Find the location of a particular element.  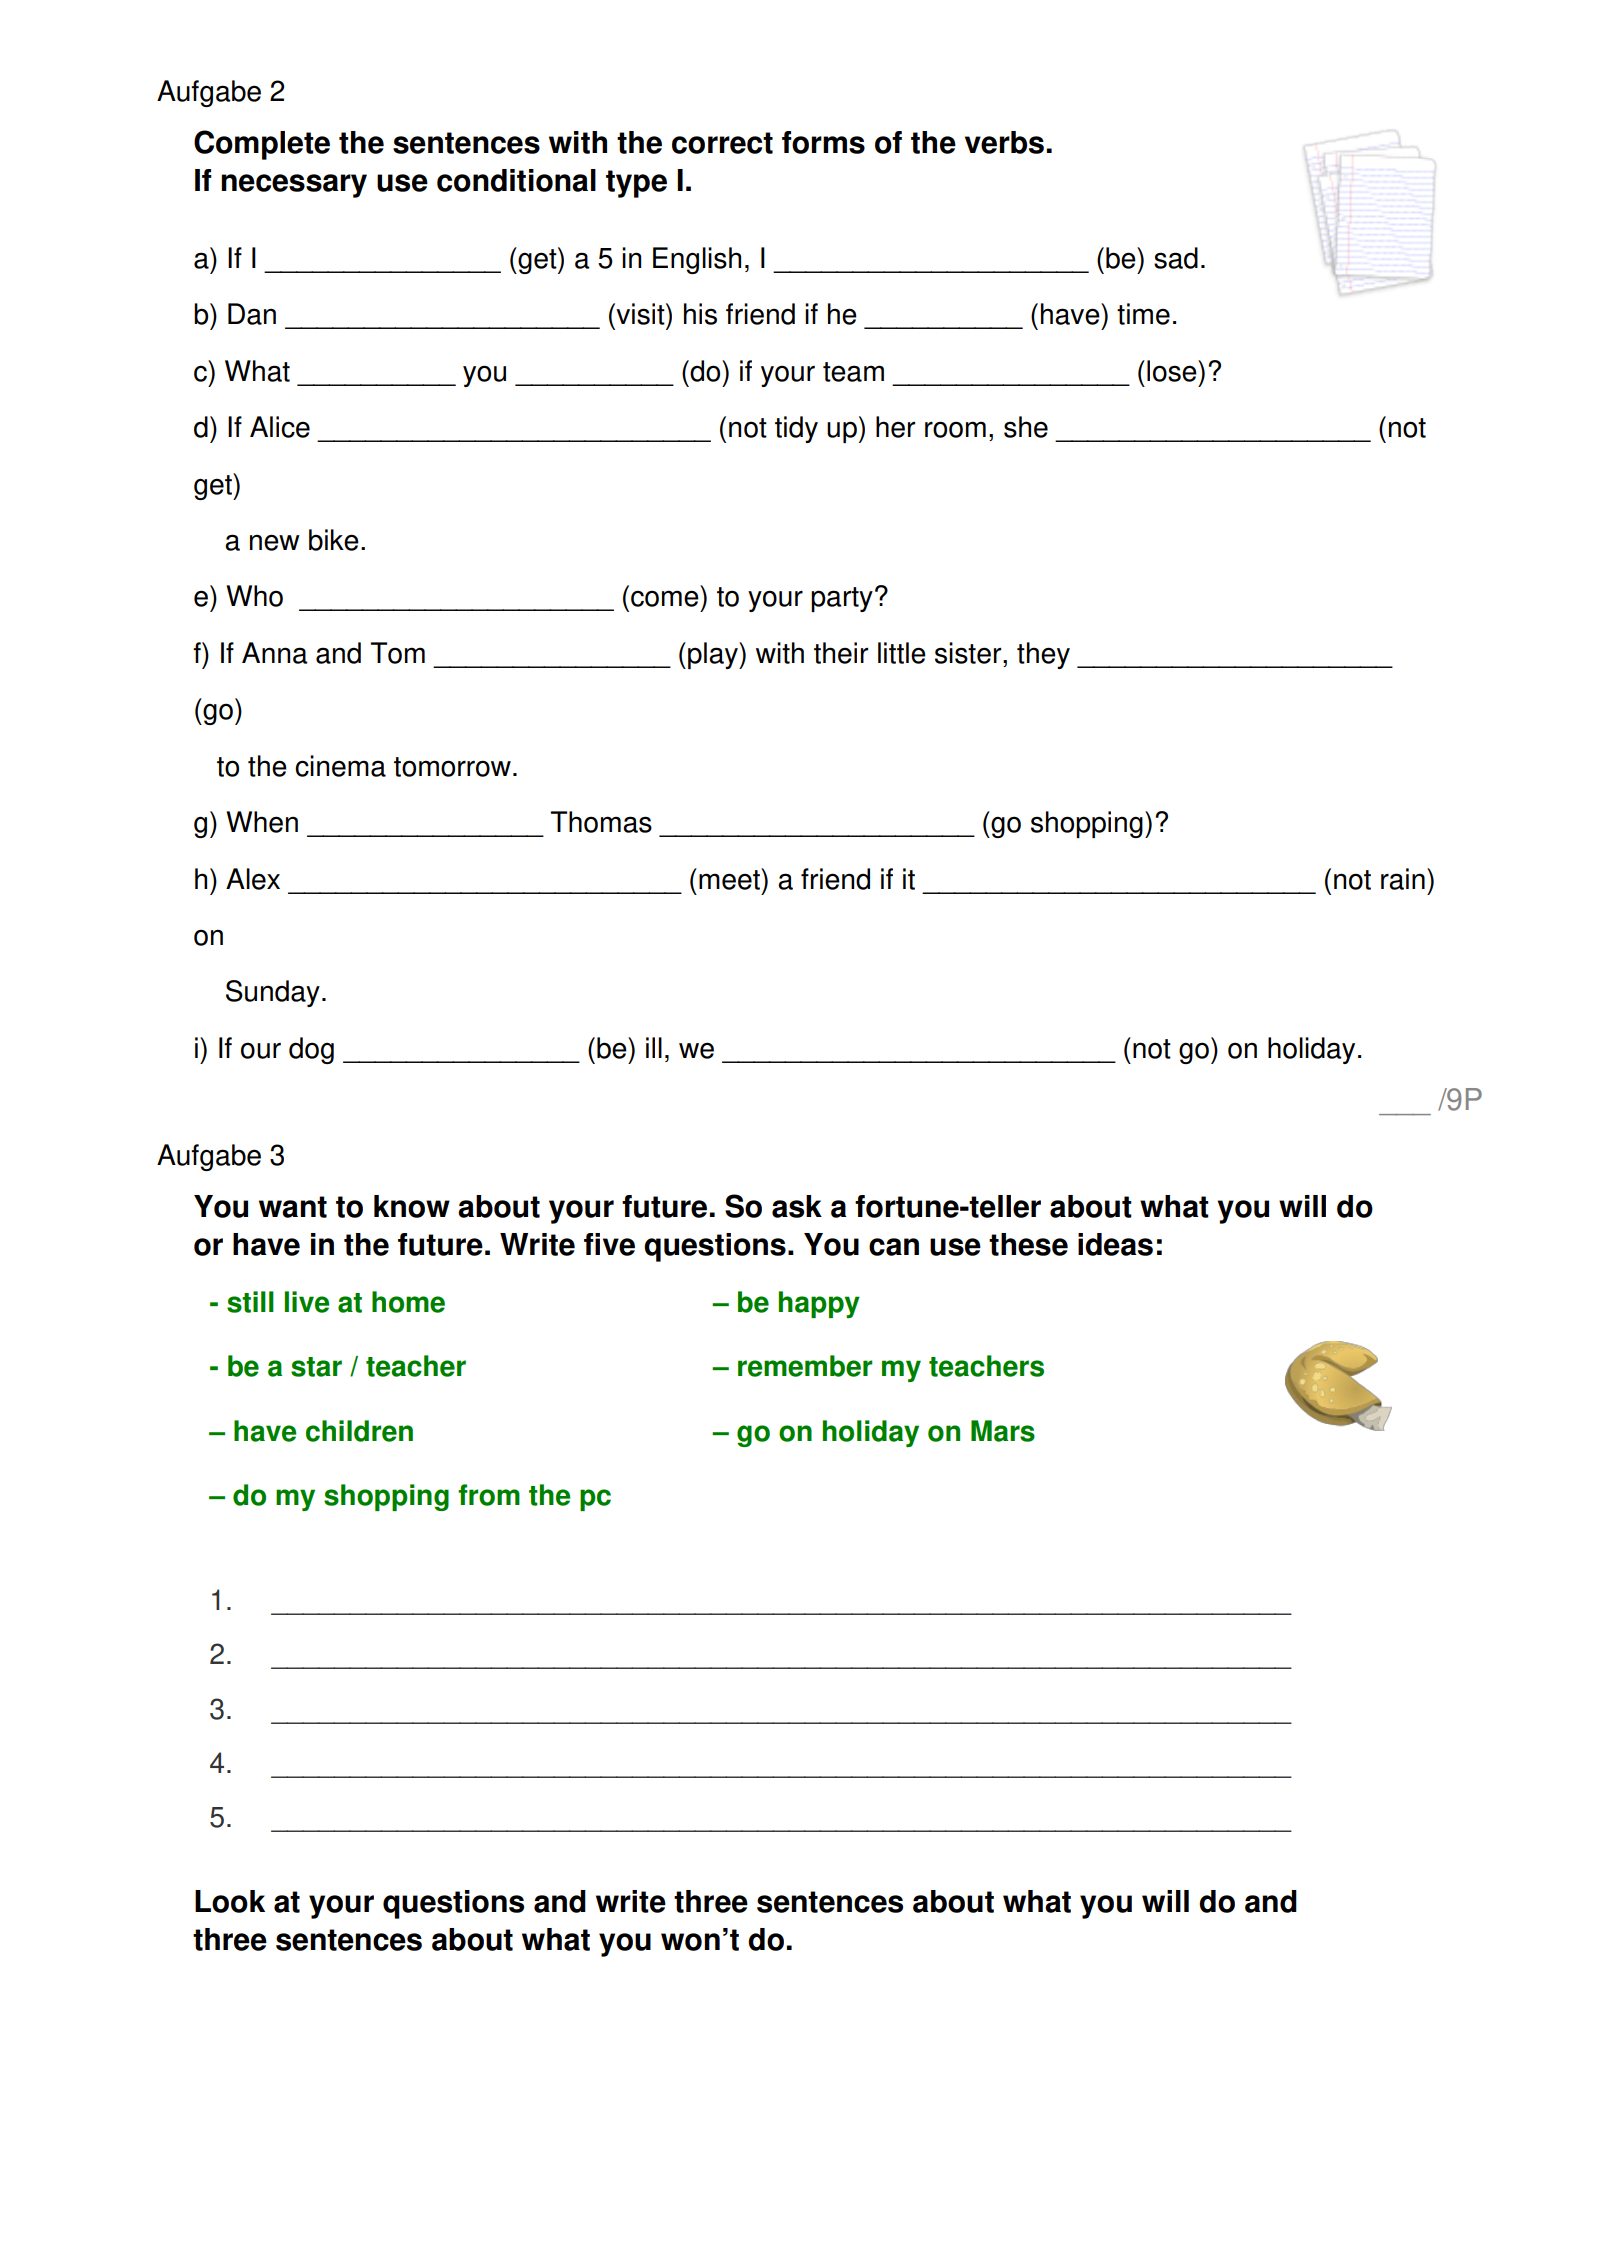

meet is located at coordinates (730, 879).
